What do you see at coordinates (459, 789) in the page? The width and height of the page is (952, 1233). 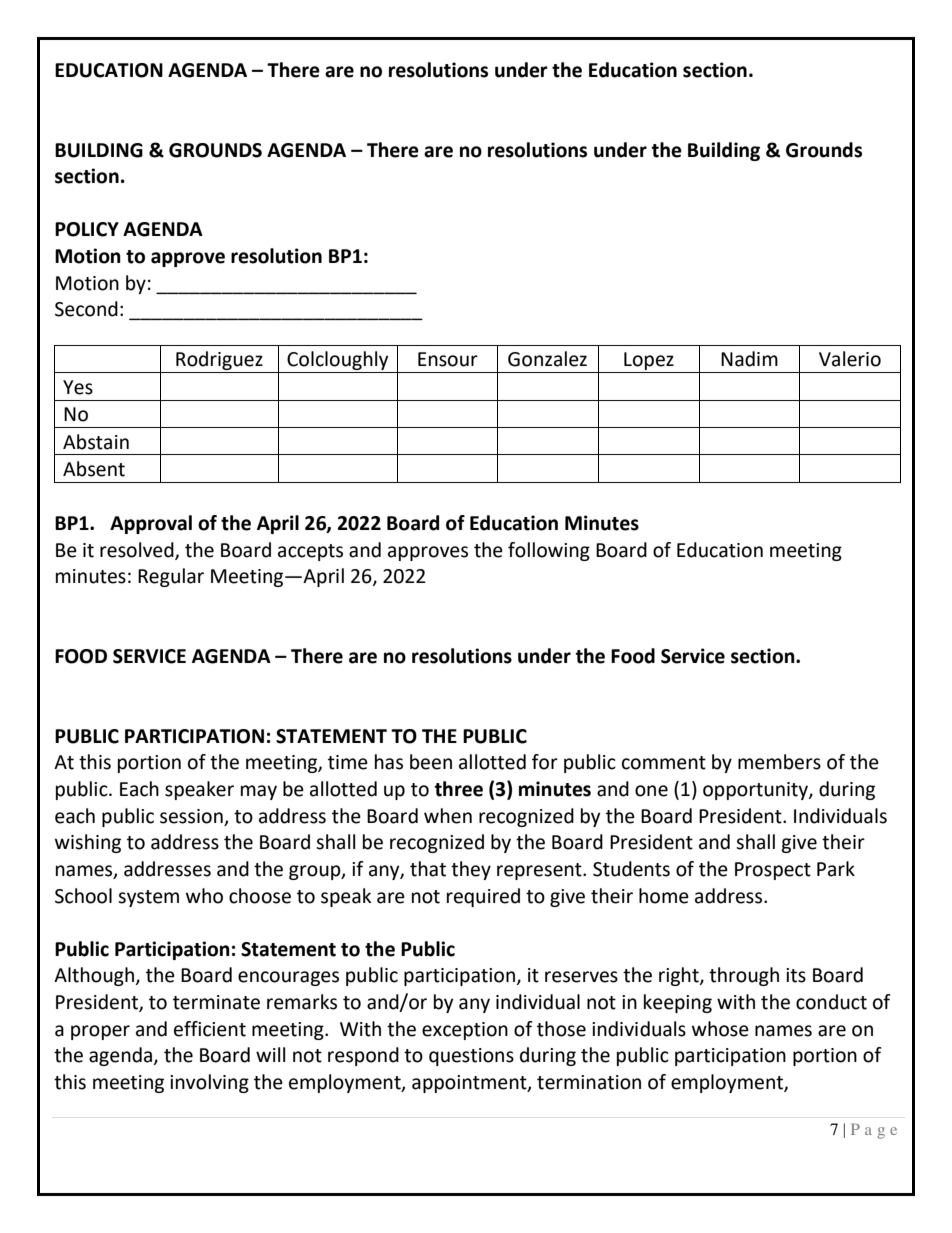 I see `three` at bounding box center [459, 789].
